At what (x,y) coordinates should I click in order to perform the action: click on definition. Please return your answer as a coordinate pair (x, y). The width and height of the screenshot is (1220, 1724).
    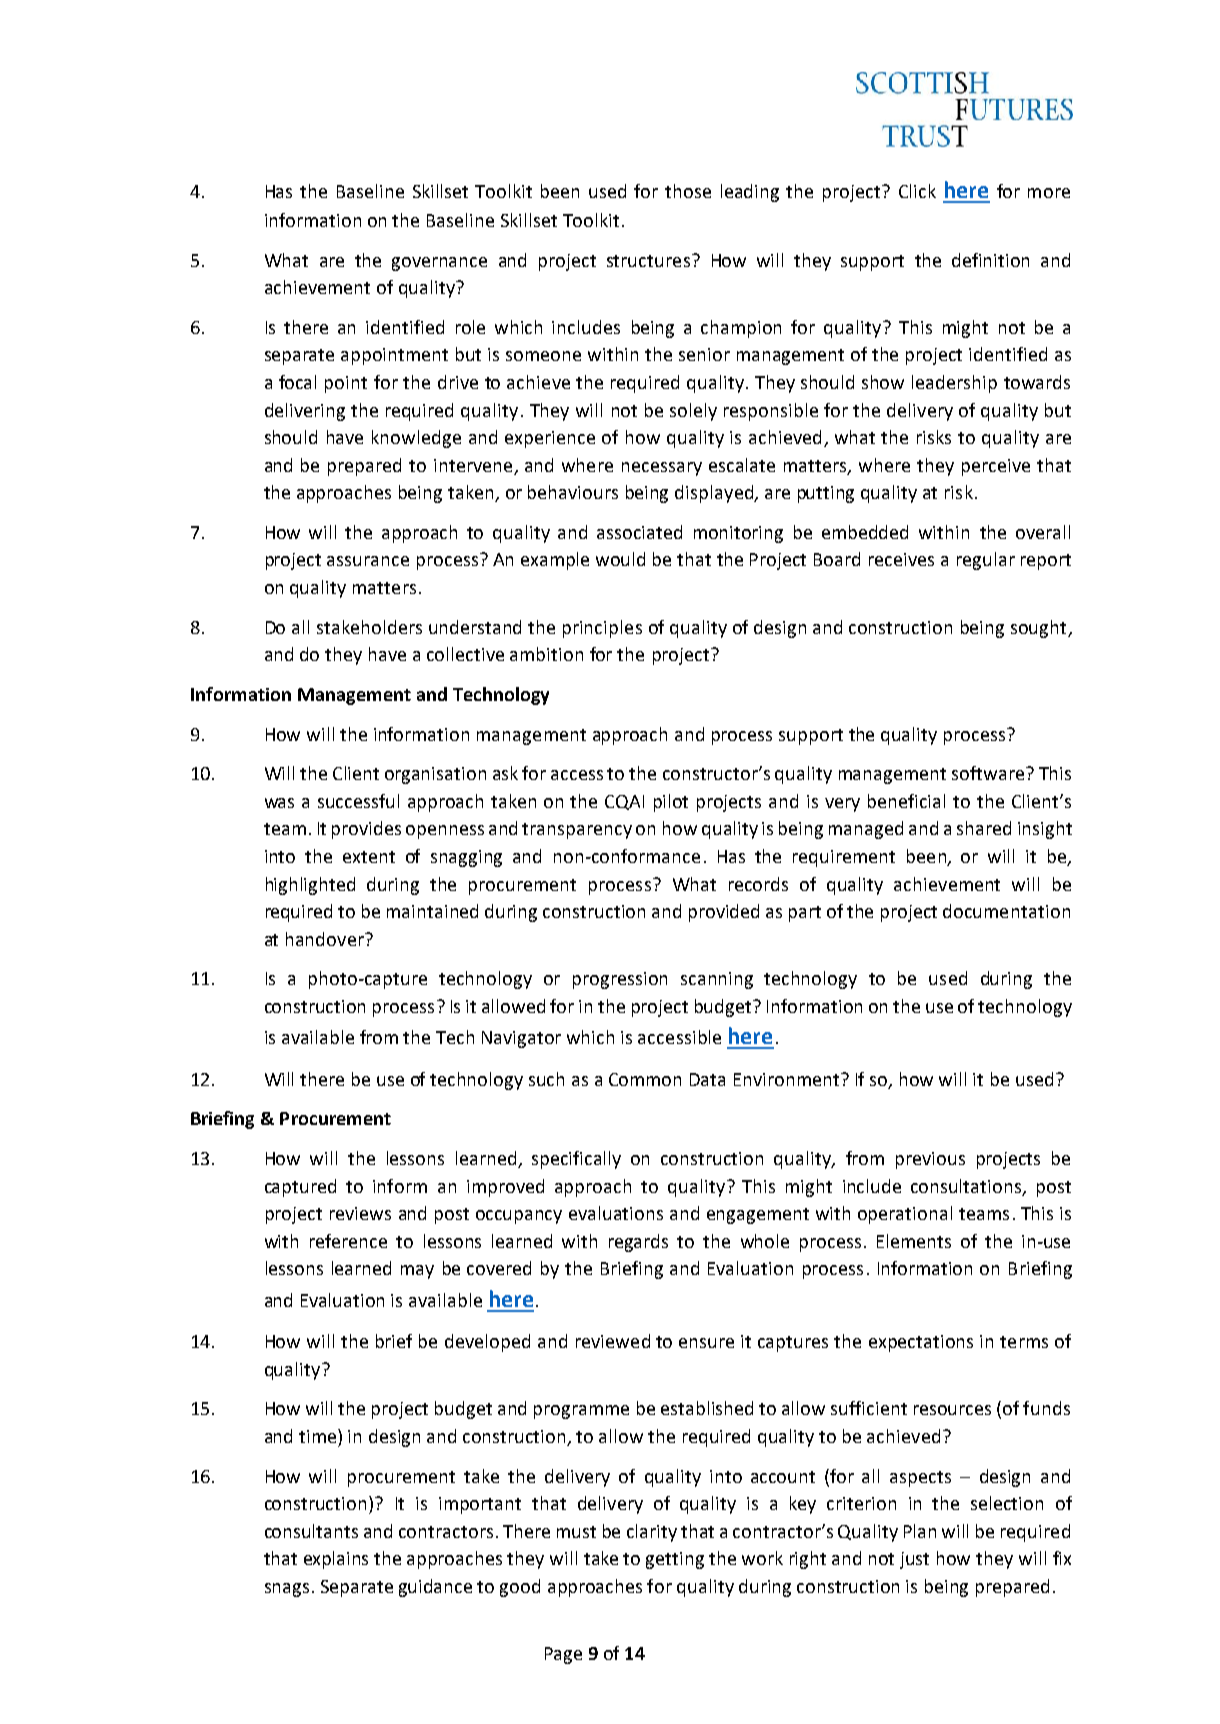
    Looking at the image, I should click on (990, 260).
